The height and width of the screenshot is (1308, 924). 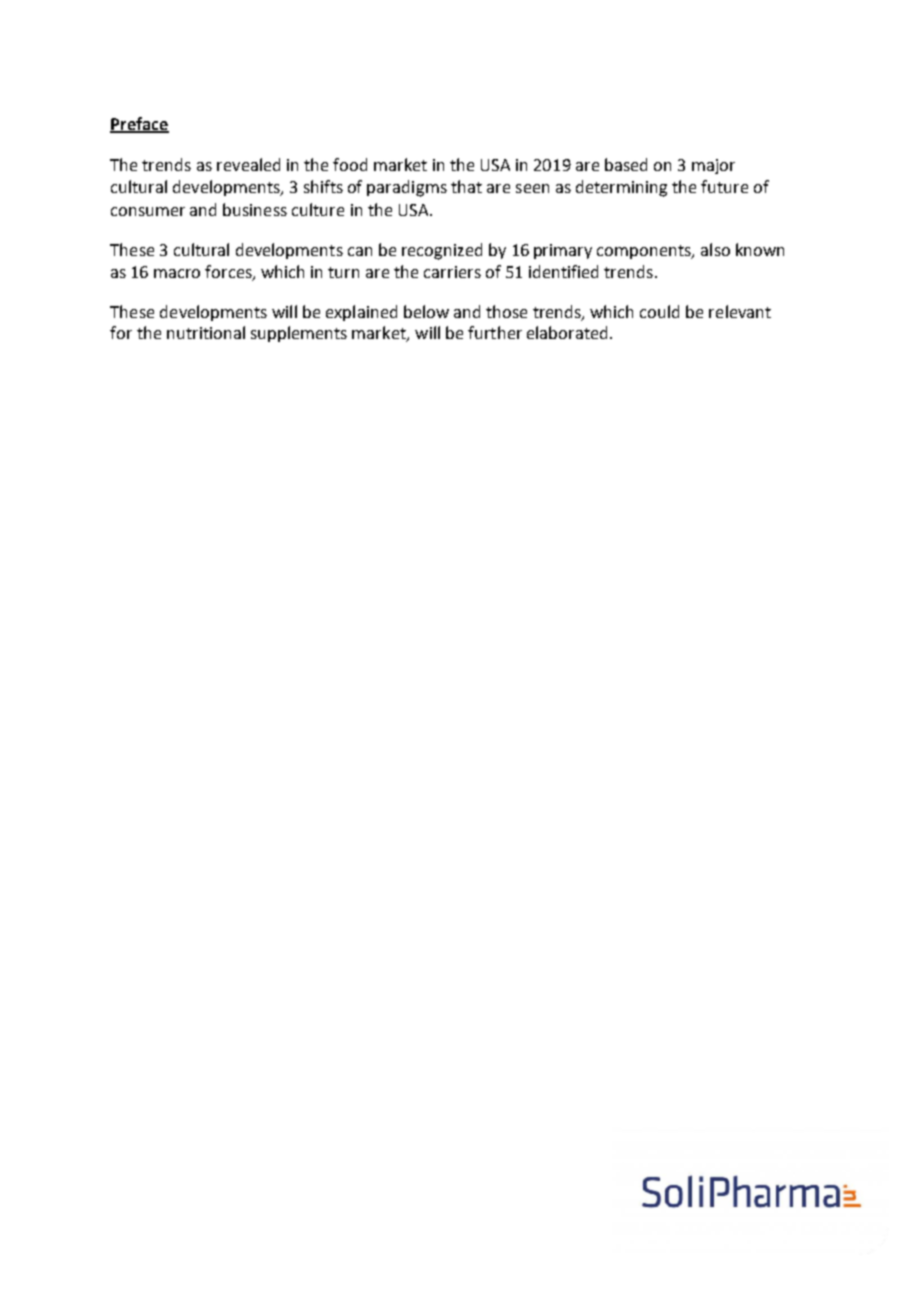 I want to click on Preface, so click(x=139, y=124).
